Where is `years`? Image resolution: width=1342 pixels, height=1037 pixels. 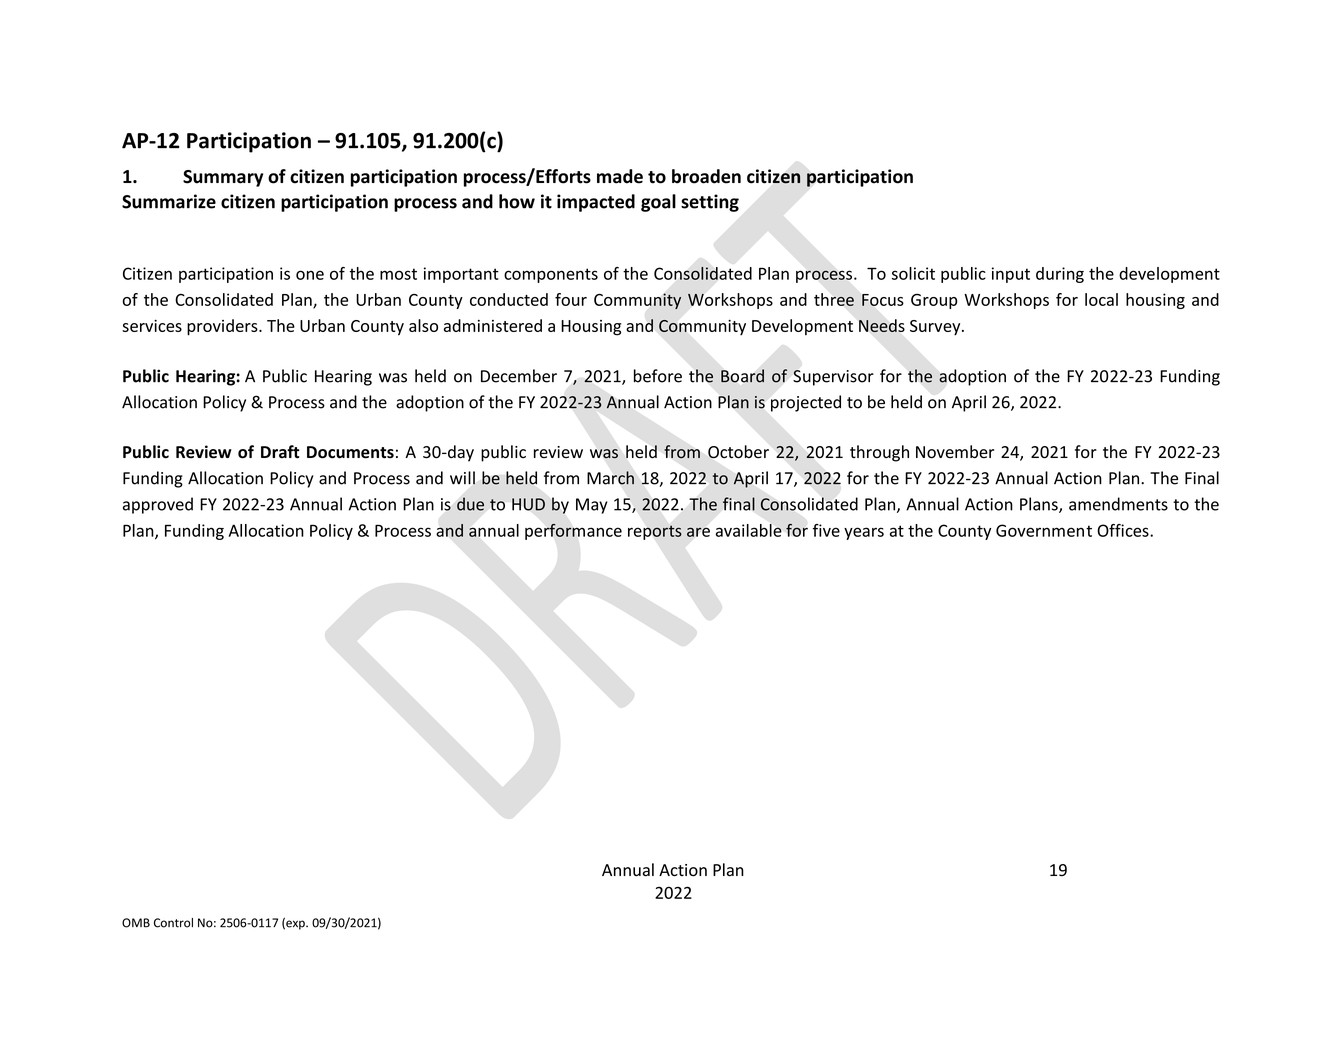 years is located at coordinates (864, 533).
